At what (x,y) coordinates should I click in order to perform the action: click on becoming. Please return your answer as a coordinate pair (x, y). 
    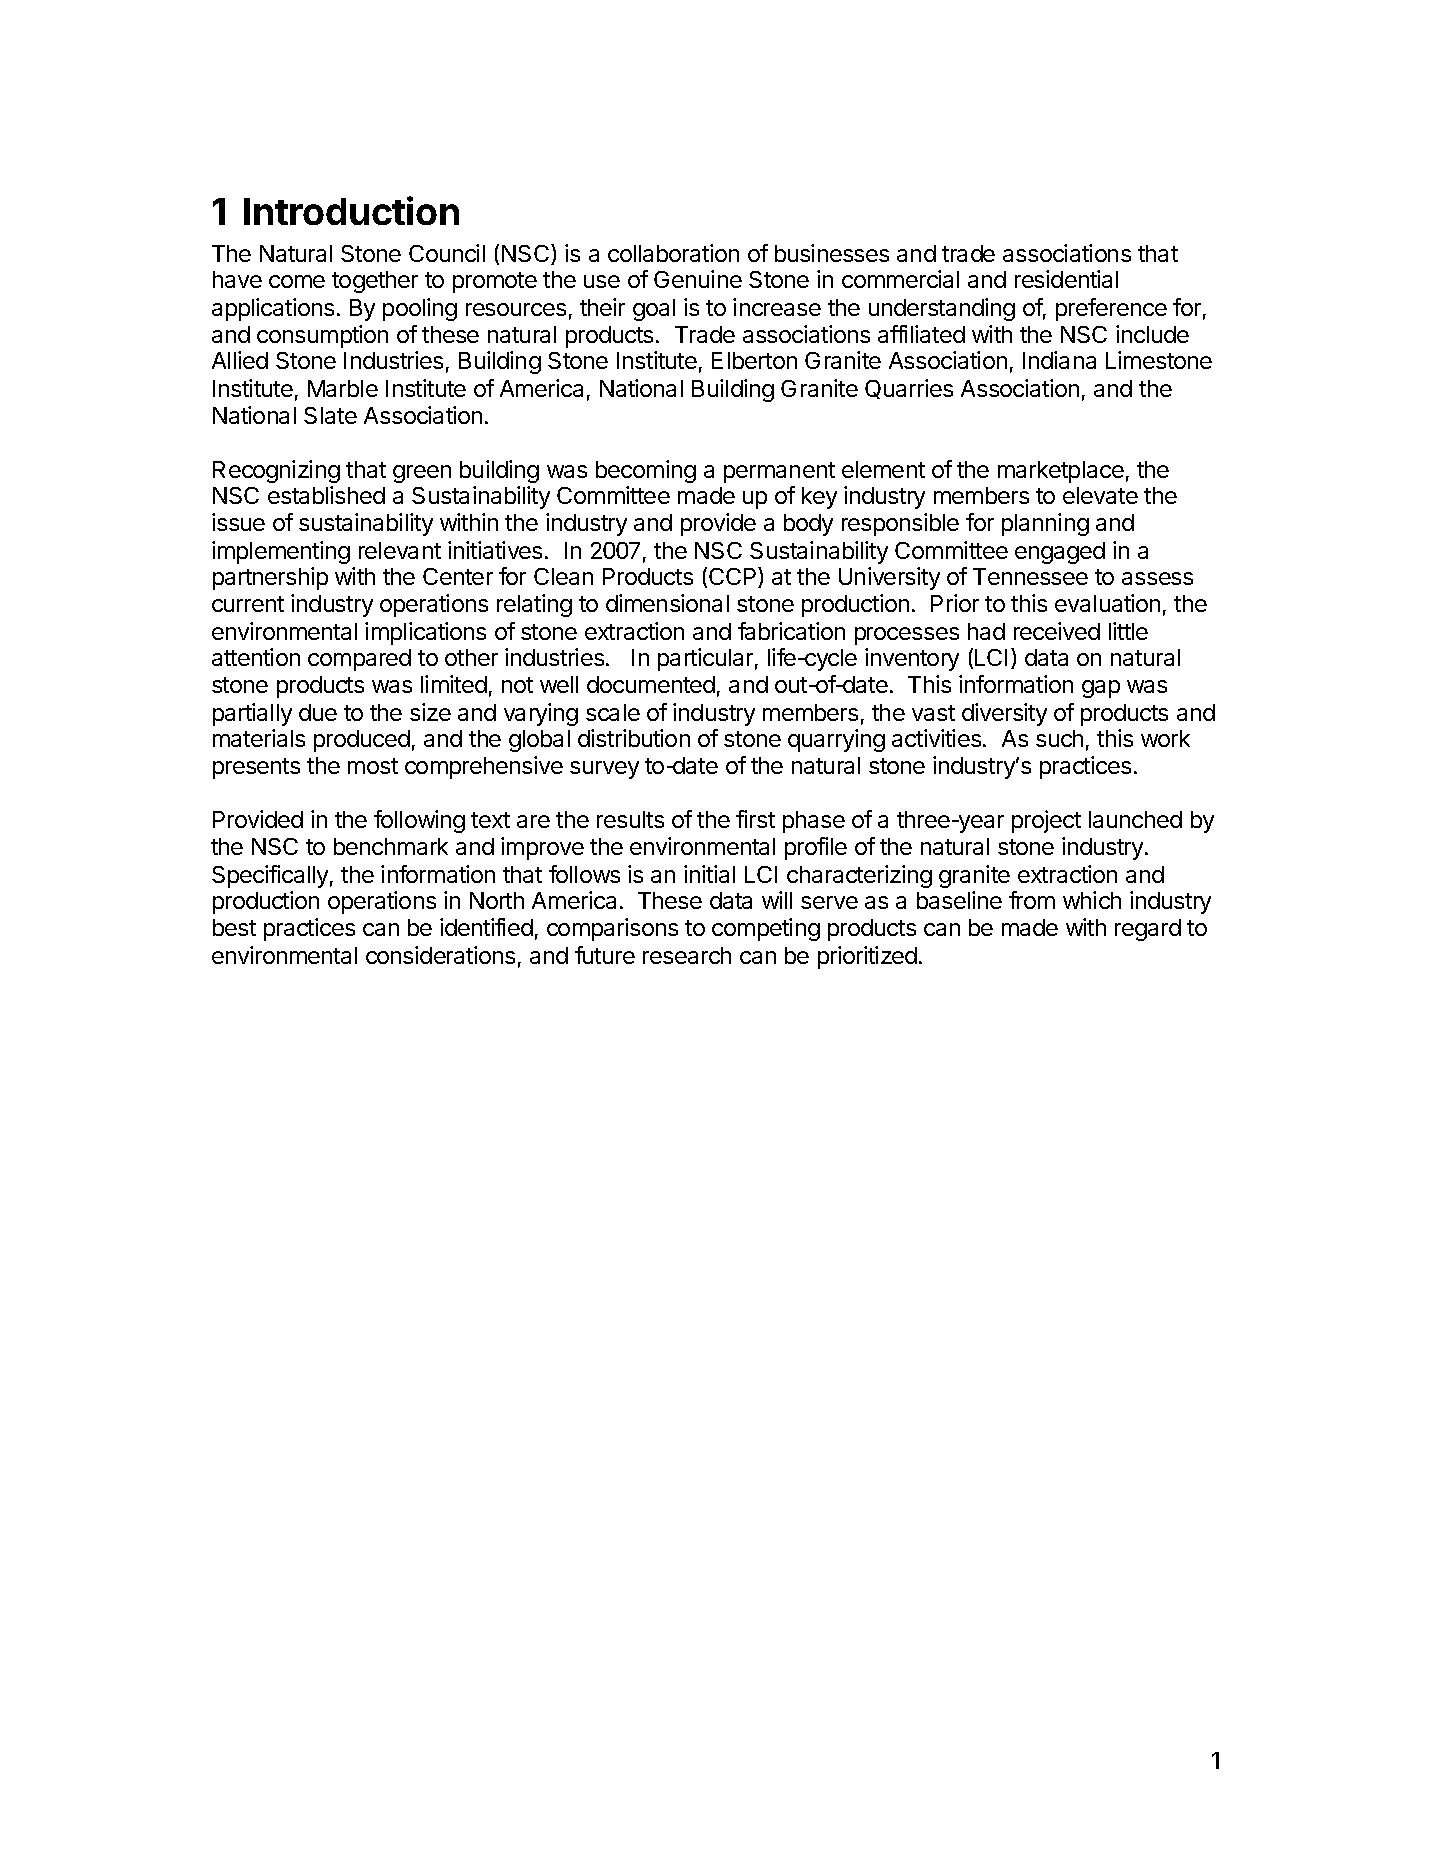
    Looking at the image, I should click on (646, 471).
